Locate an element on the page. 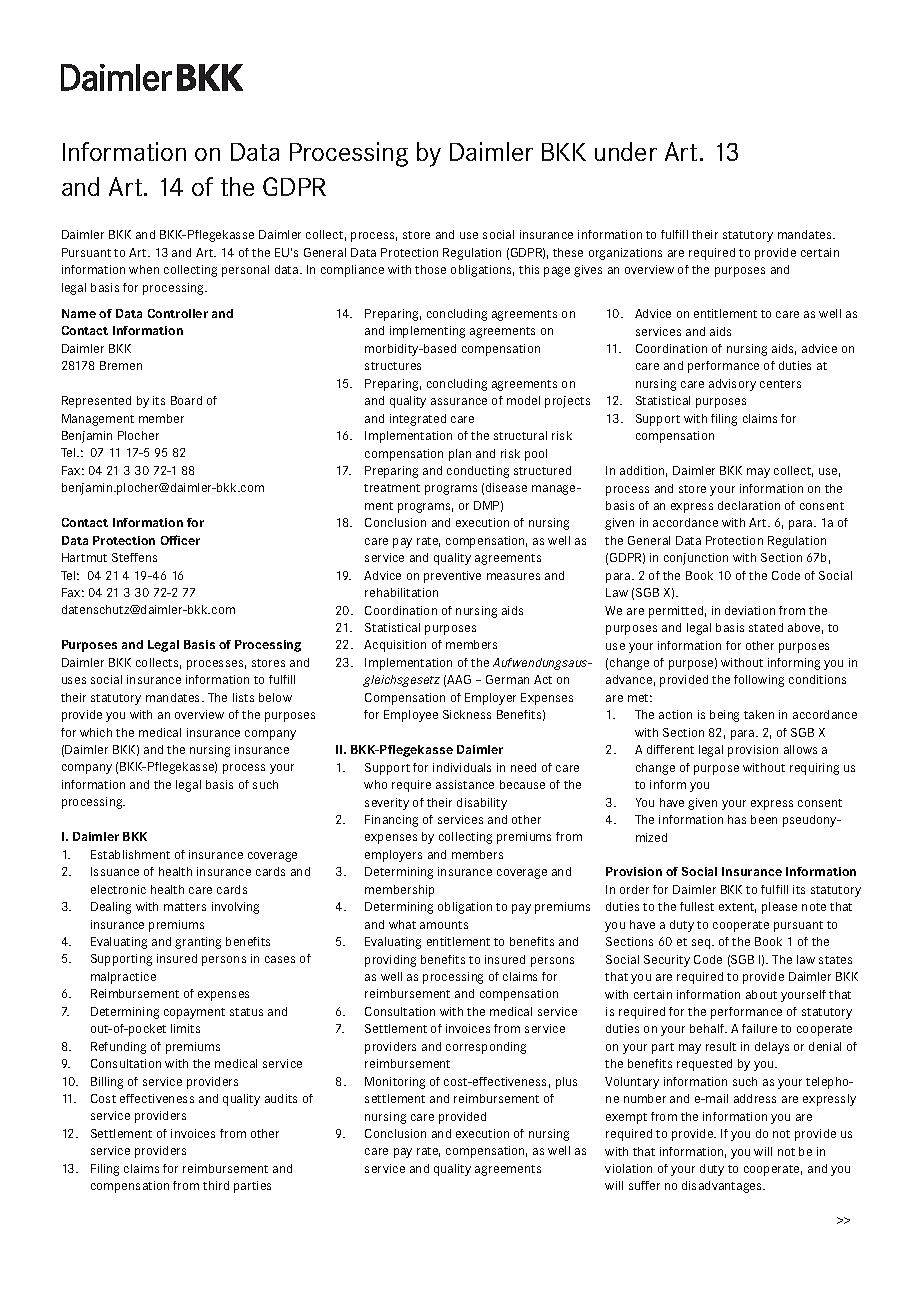  when is located at coordinates (144, 269).
